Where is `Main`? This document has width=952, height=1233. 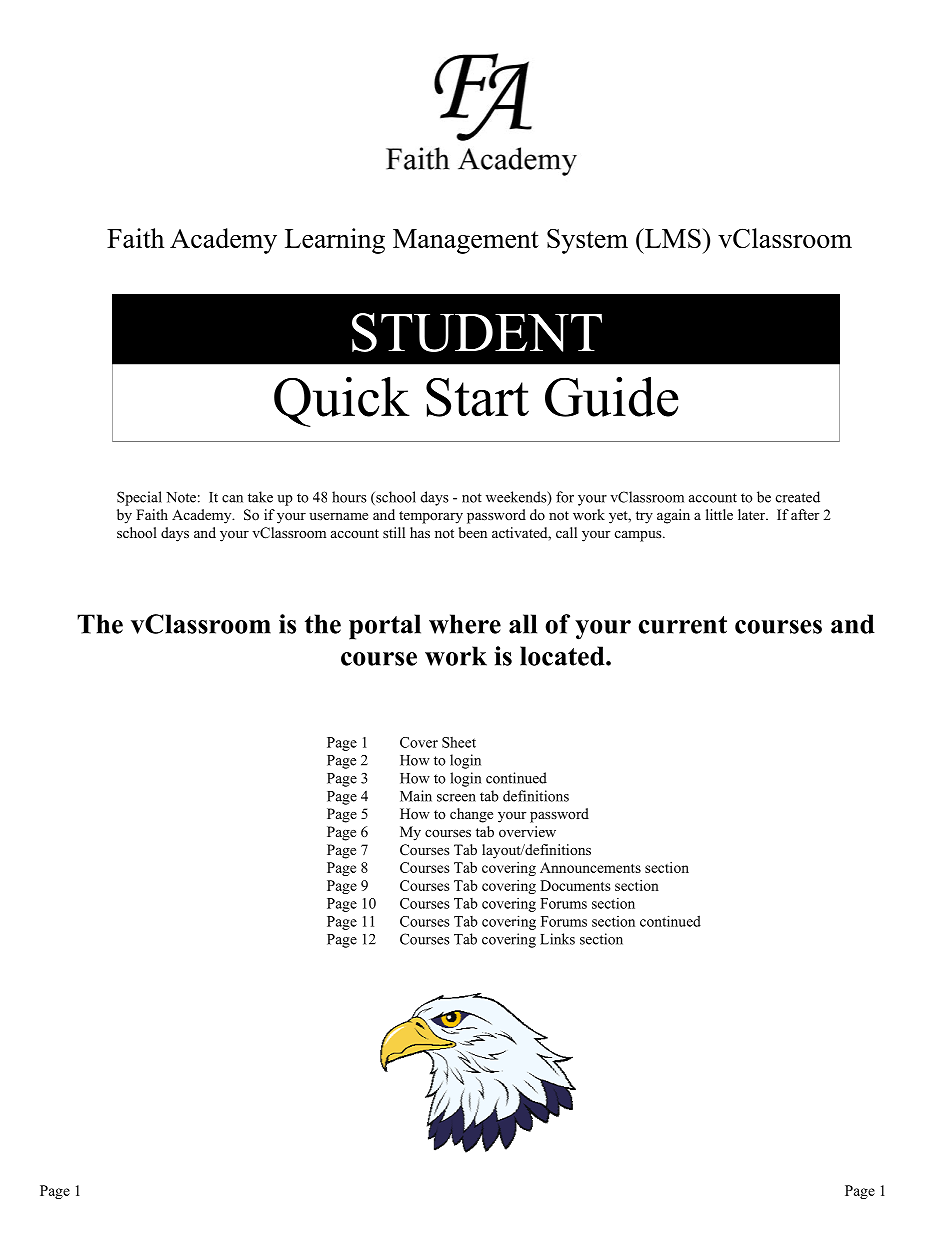 Main is located at coordinates (416, 796).
